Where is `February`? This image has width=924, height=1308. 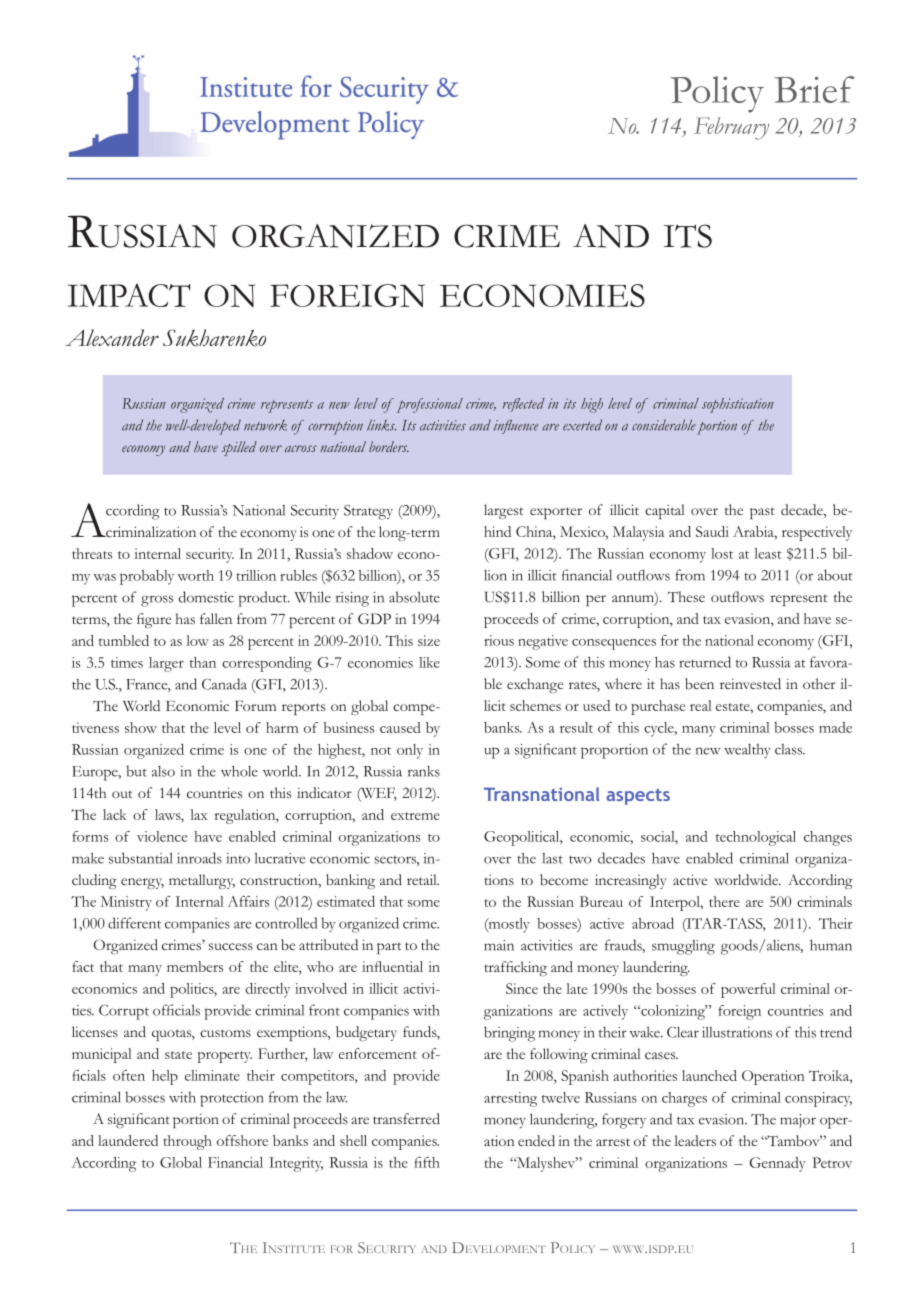
February is located at coordinates (731, 128).
